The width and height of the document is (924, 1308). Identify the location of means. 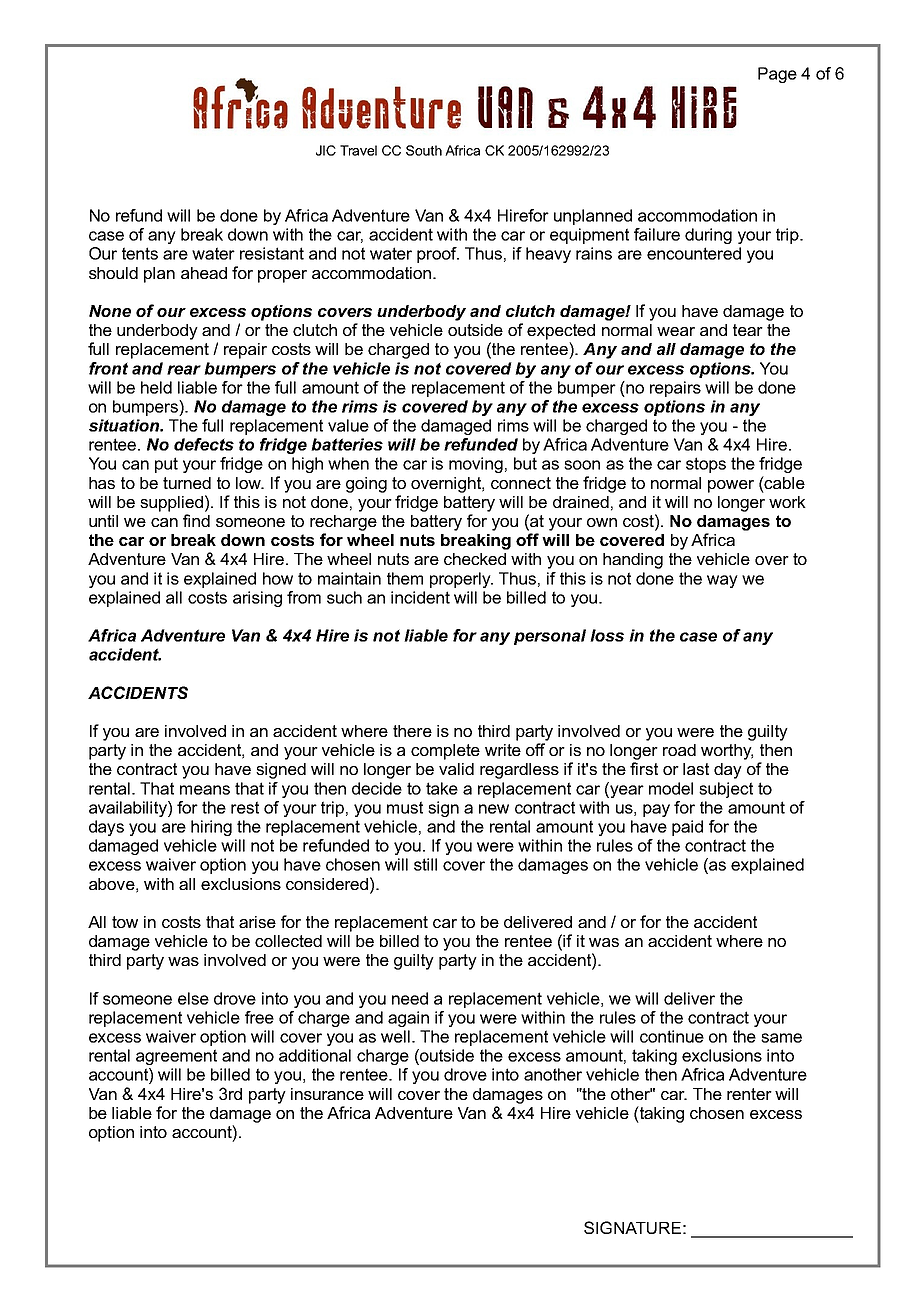
(205, 790).
